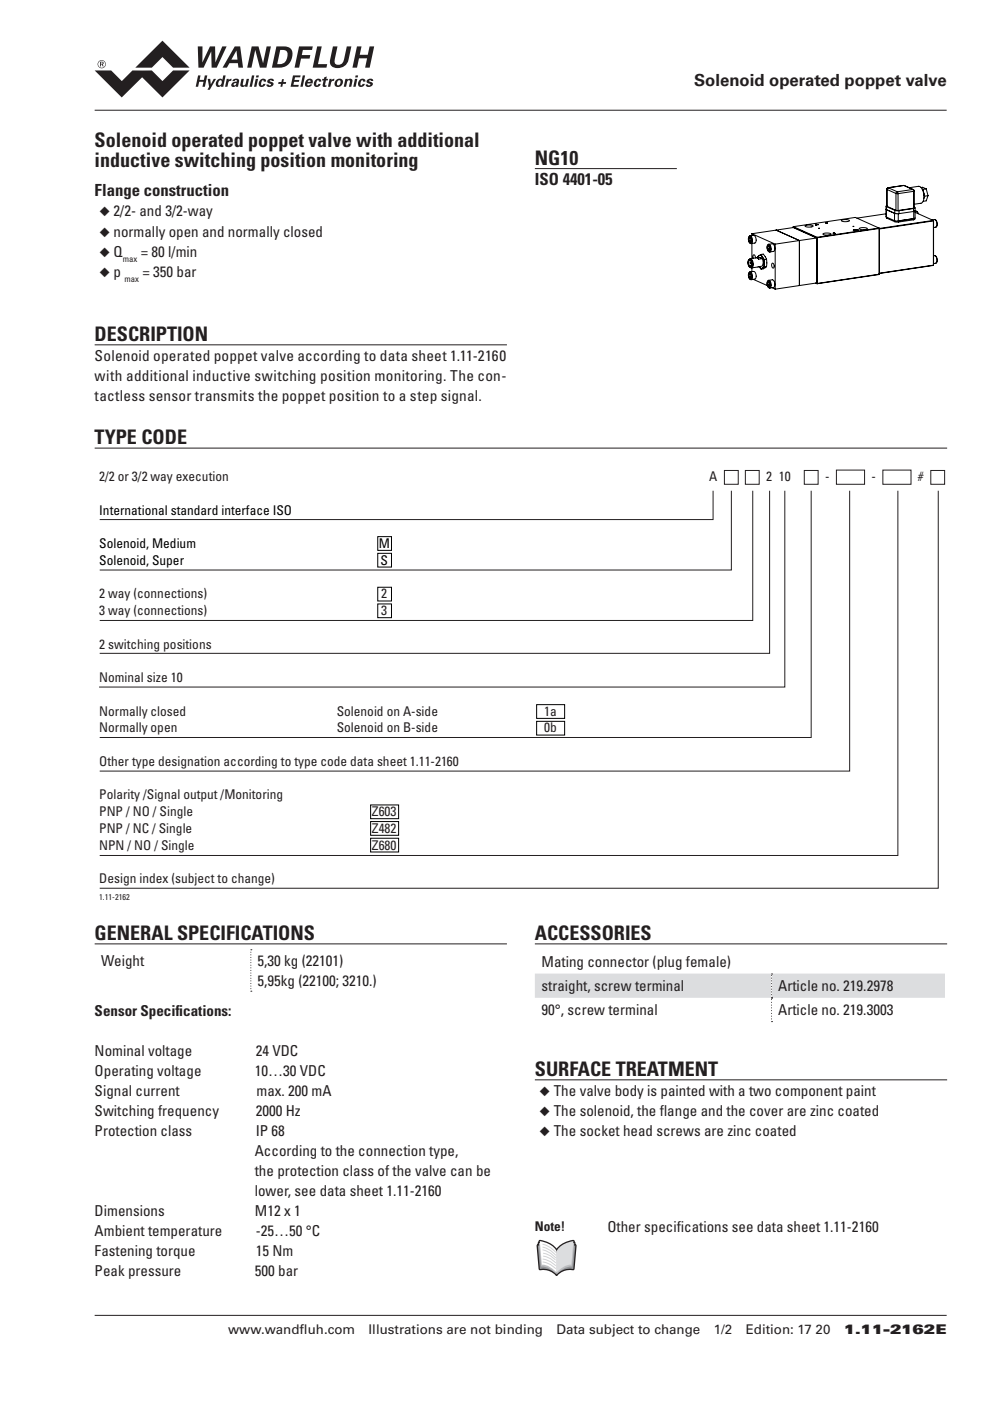  I want to click on pressure, so click(155, 1273).
